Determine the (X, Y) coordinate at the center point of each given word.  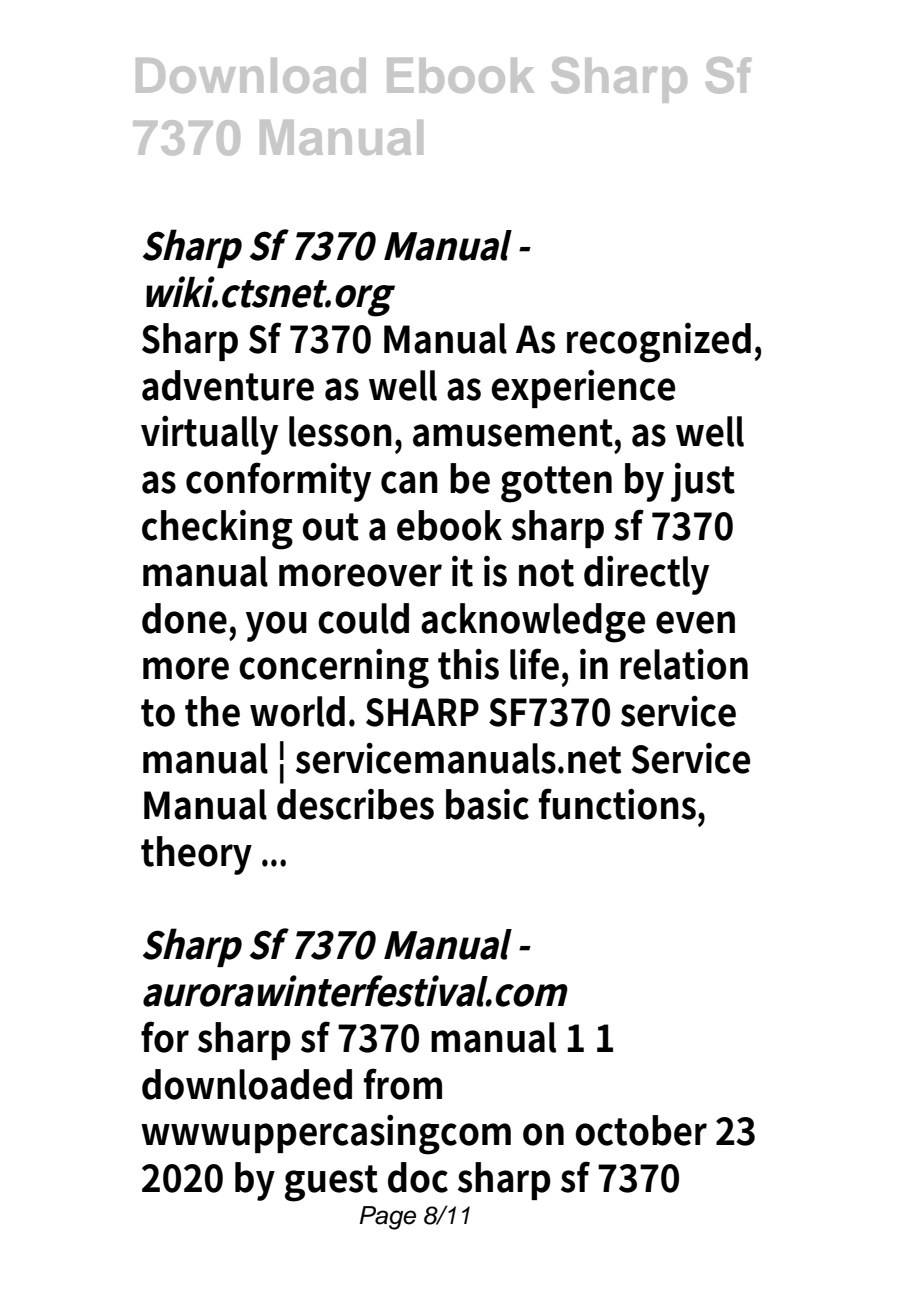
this (468, 664)
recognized (659, 342)
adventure (228, 385)
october (641, 1130)
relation (684, 664)
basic (487, 804)
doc (418, 1177)
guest (331, 1183)
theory (196, 855)
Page (387, 1218)
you (276, 626)
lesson (340, 431)
